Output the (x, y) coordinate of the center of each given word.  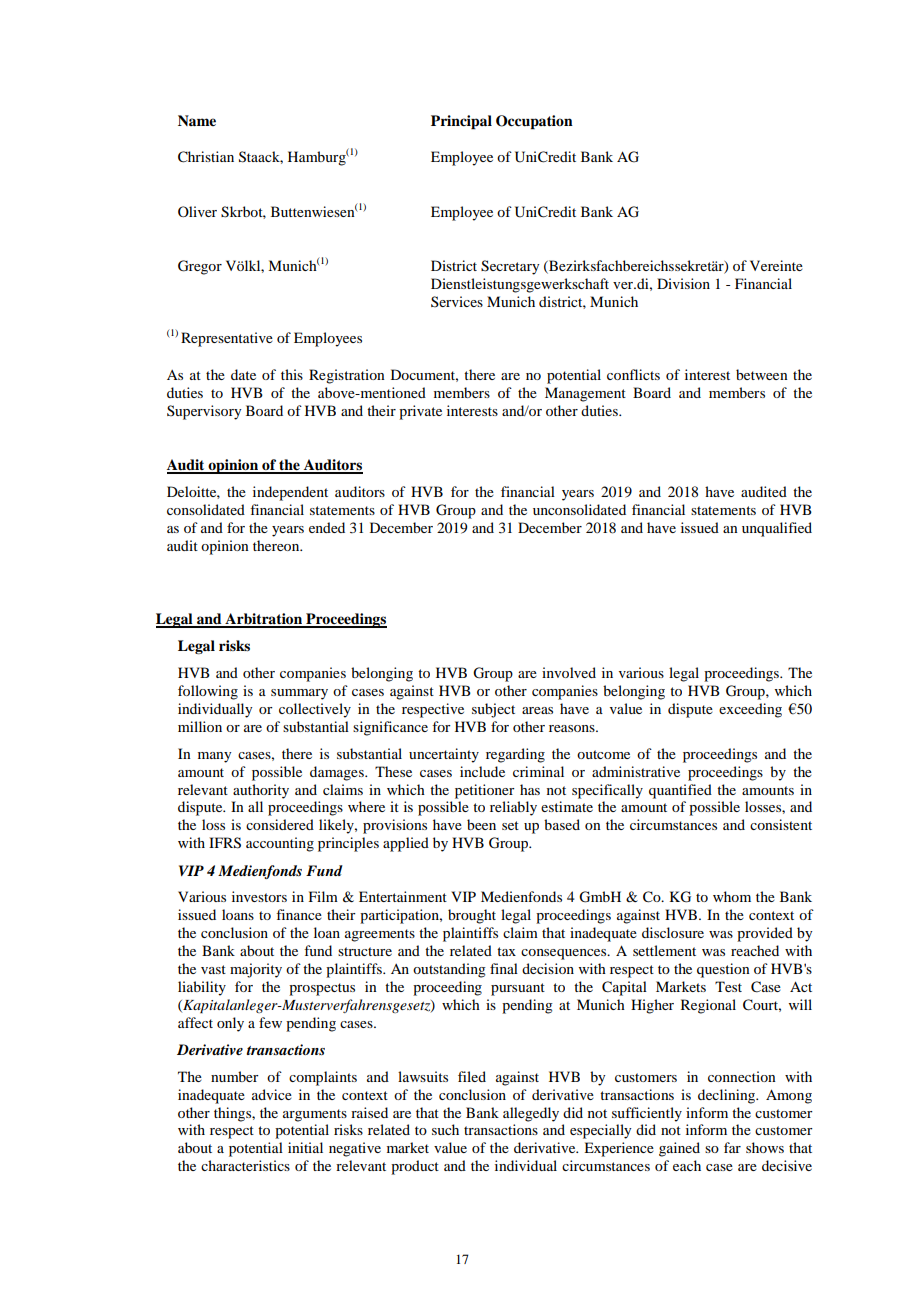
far (732, 1147)
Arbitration (264, 620)
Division (683, 283)
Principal (461, 122)
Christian (206, 157)
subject (493, 710)
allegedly (531, 1114)
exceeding (750, 710)
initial (305, 1147)
